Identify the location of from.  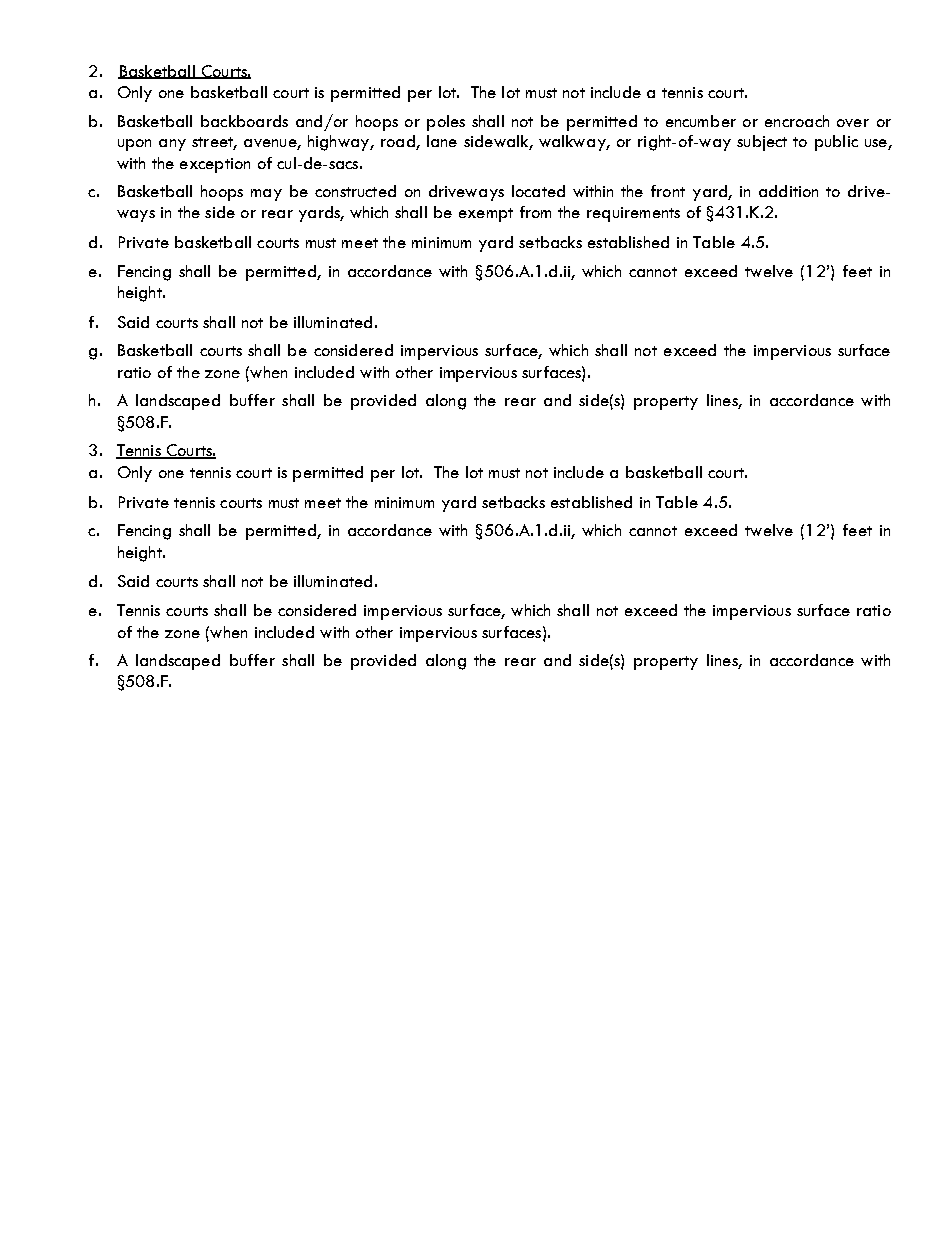
(535, 212).
